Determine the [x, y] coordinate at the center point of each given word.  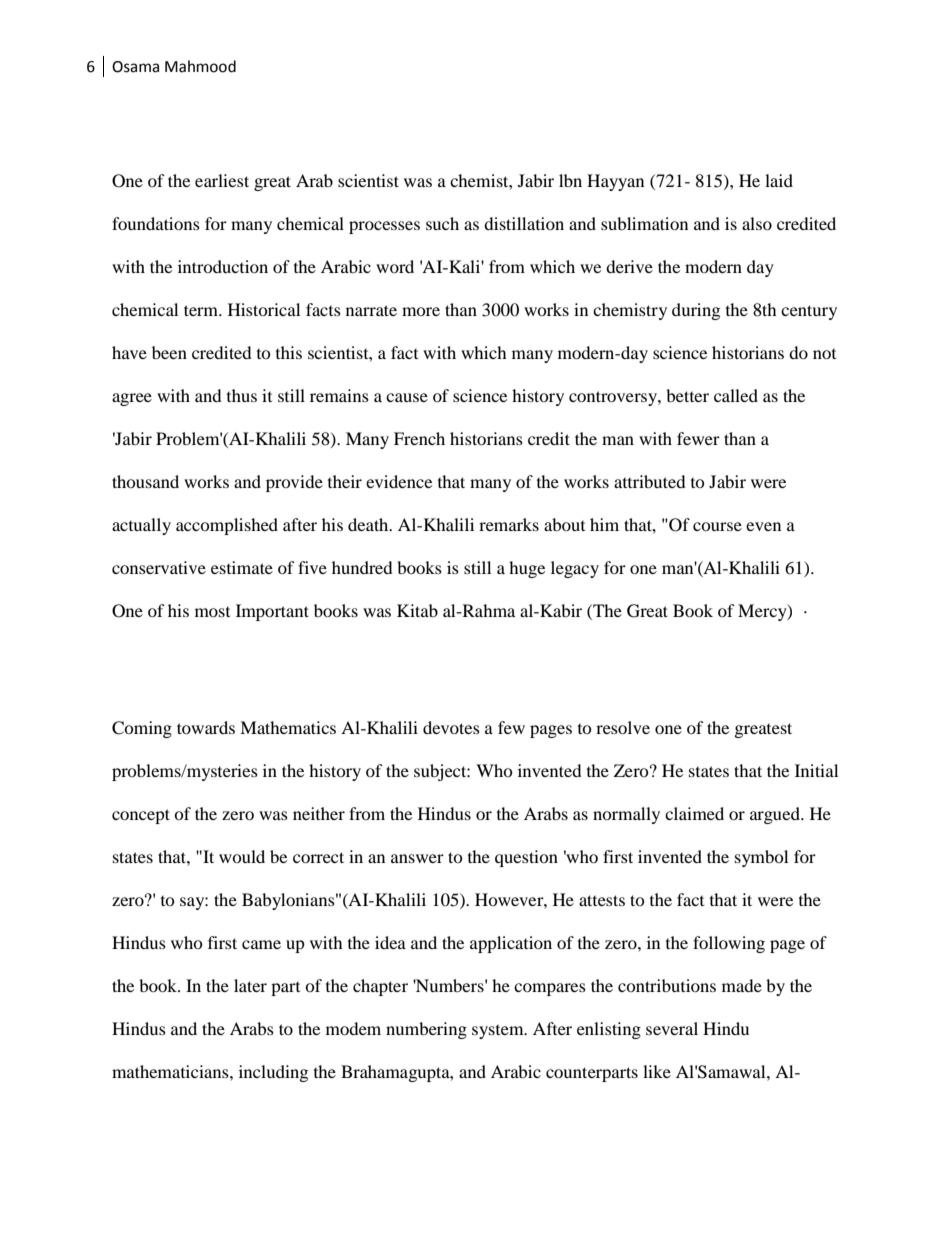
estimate [242, 567]
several [672, 1028]
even [763, 526]
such [442, 223]
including [273, 1073]
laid [779, 180]
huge [527, 569]
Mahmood [200, 66]
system [499, 1032]
